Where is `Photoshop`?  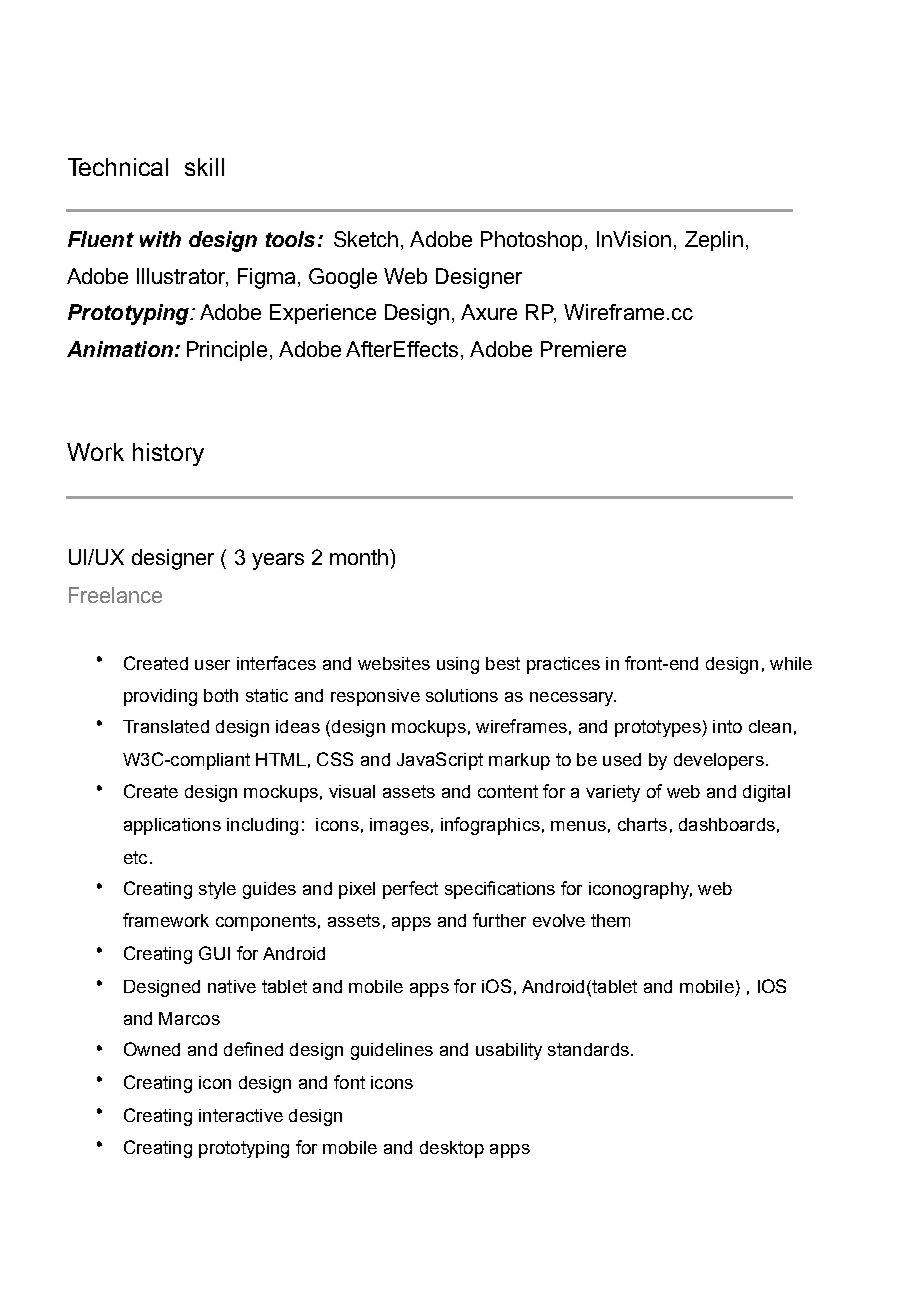
Photoshop is located at coordinates (531, 241).
